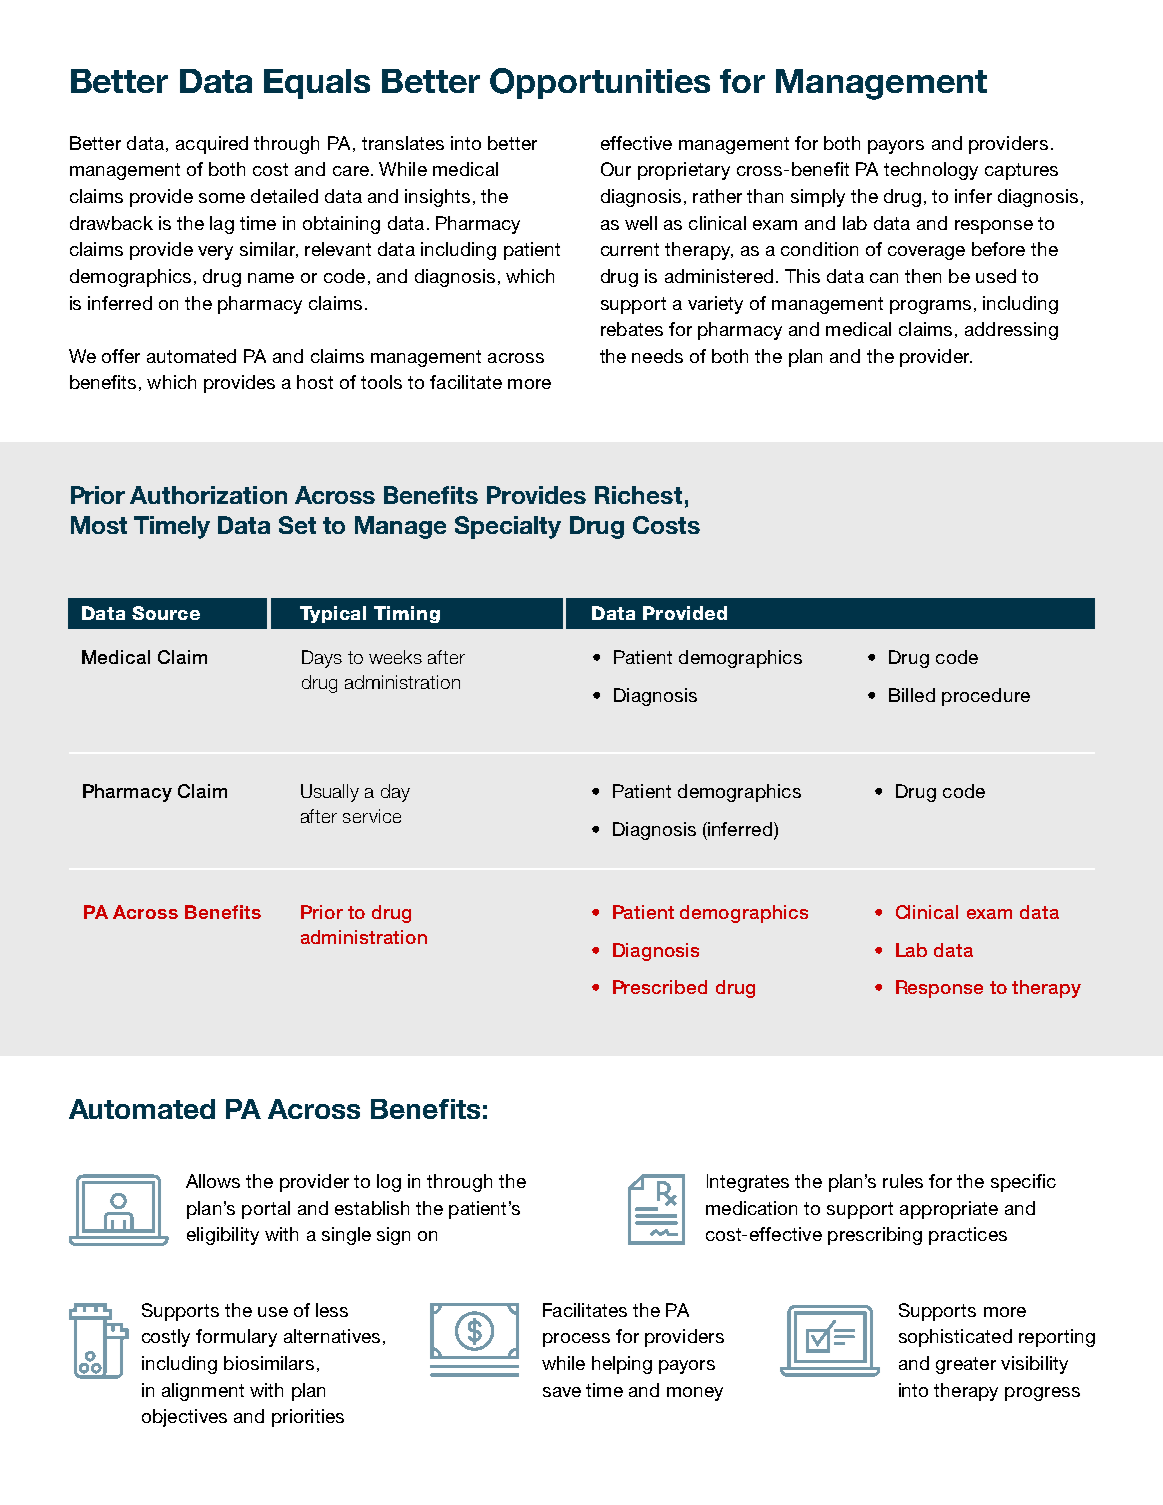 The height and width of the document is (1505, 1163). What do you see at coordinates (912, 695) in the document?
I see `Billed` at bounding box center [912, 695].
